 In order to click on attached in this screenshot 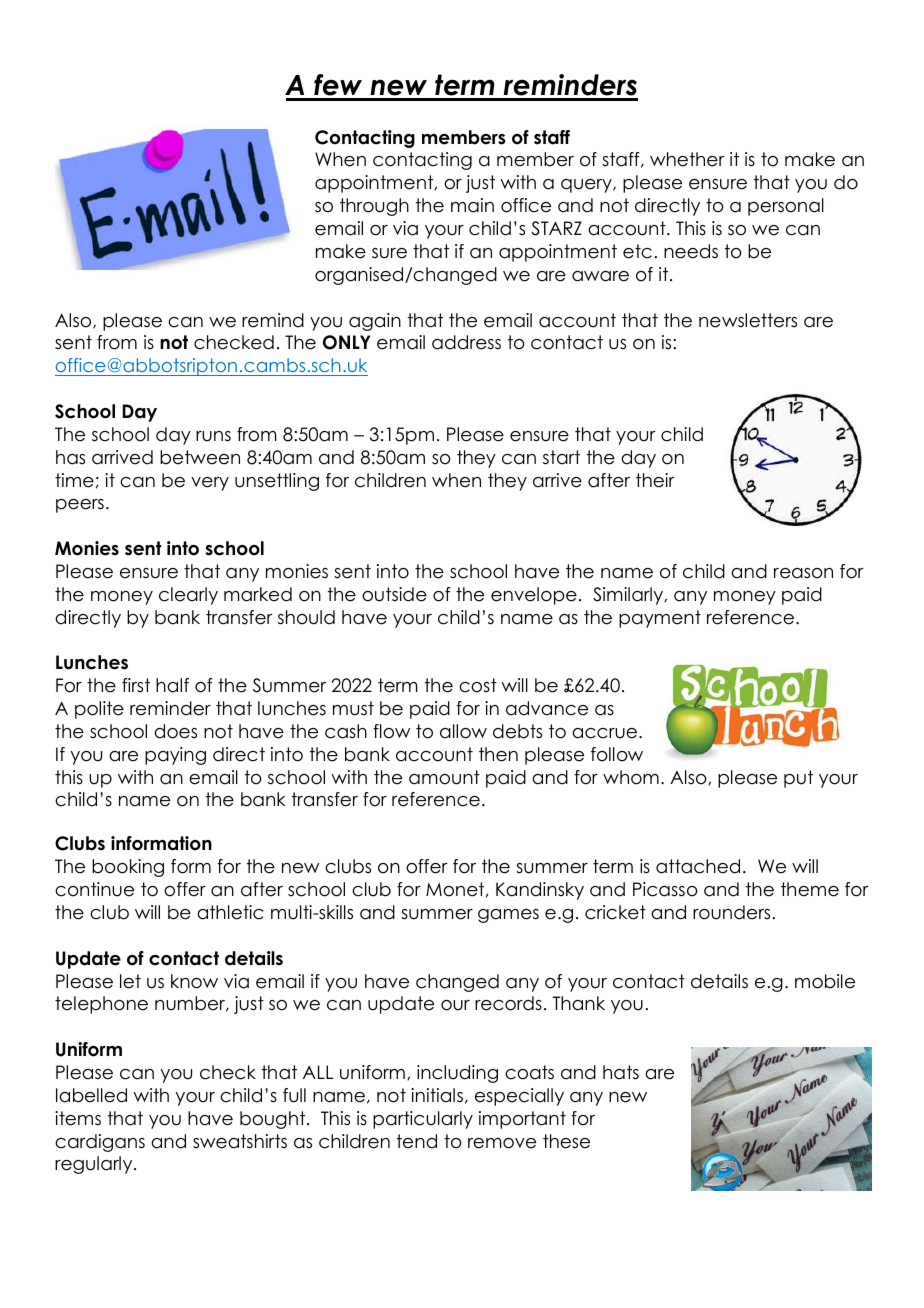, I will do `click(698, 866)`.
